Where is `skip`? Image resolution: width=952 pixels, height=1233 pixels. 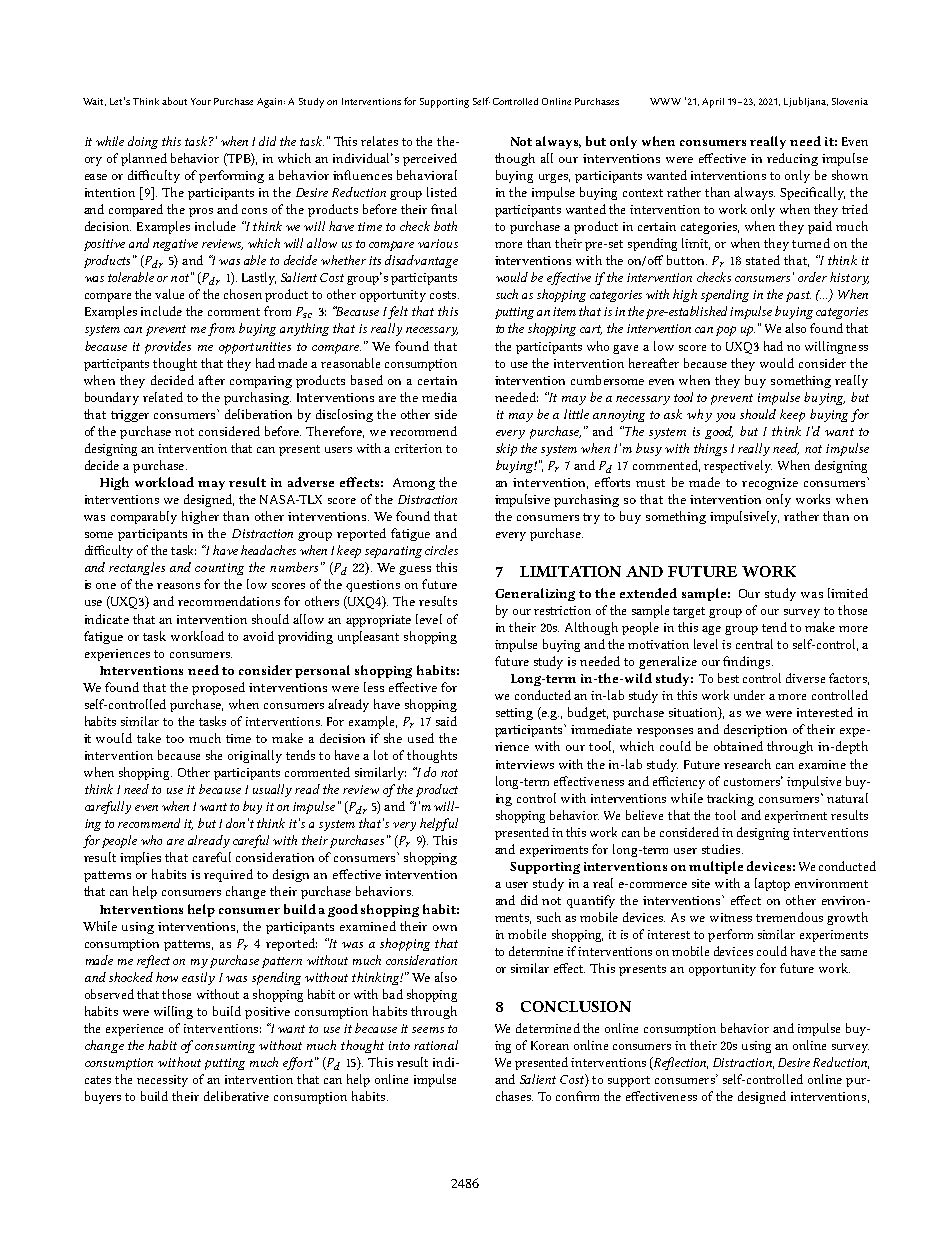 skip is located at coordinates (506, 449).
